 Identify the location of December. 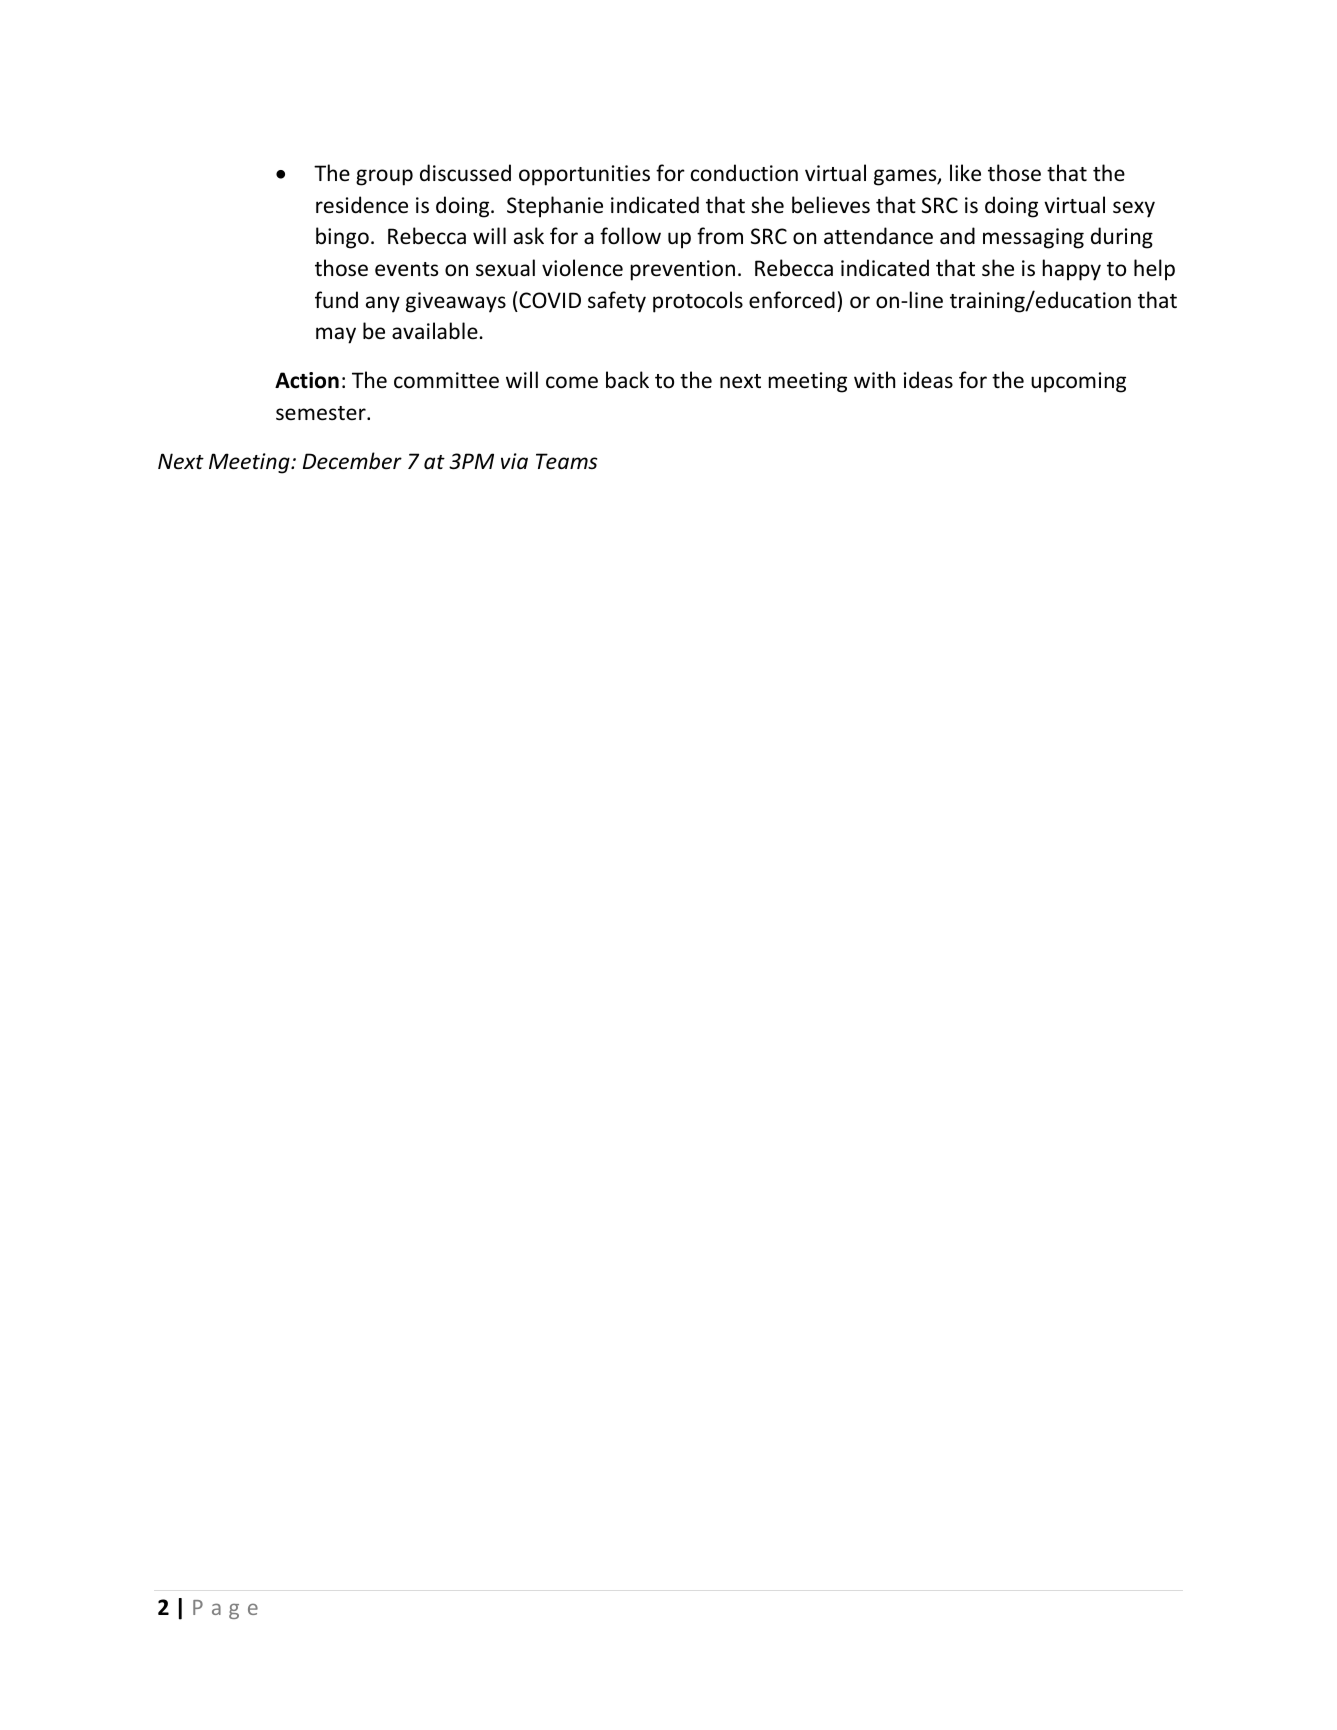
(352, 461).
